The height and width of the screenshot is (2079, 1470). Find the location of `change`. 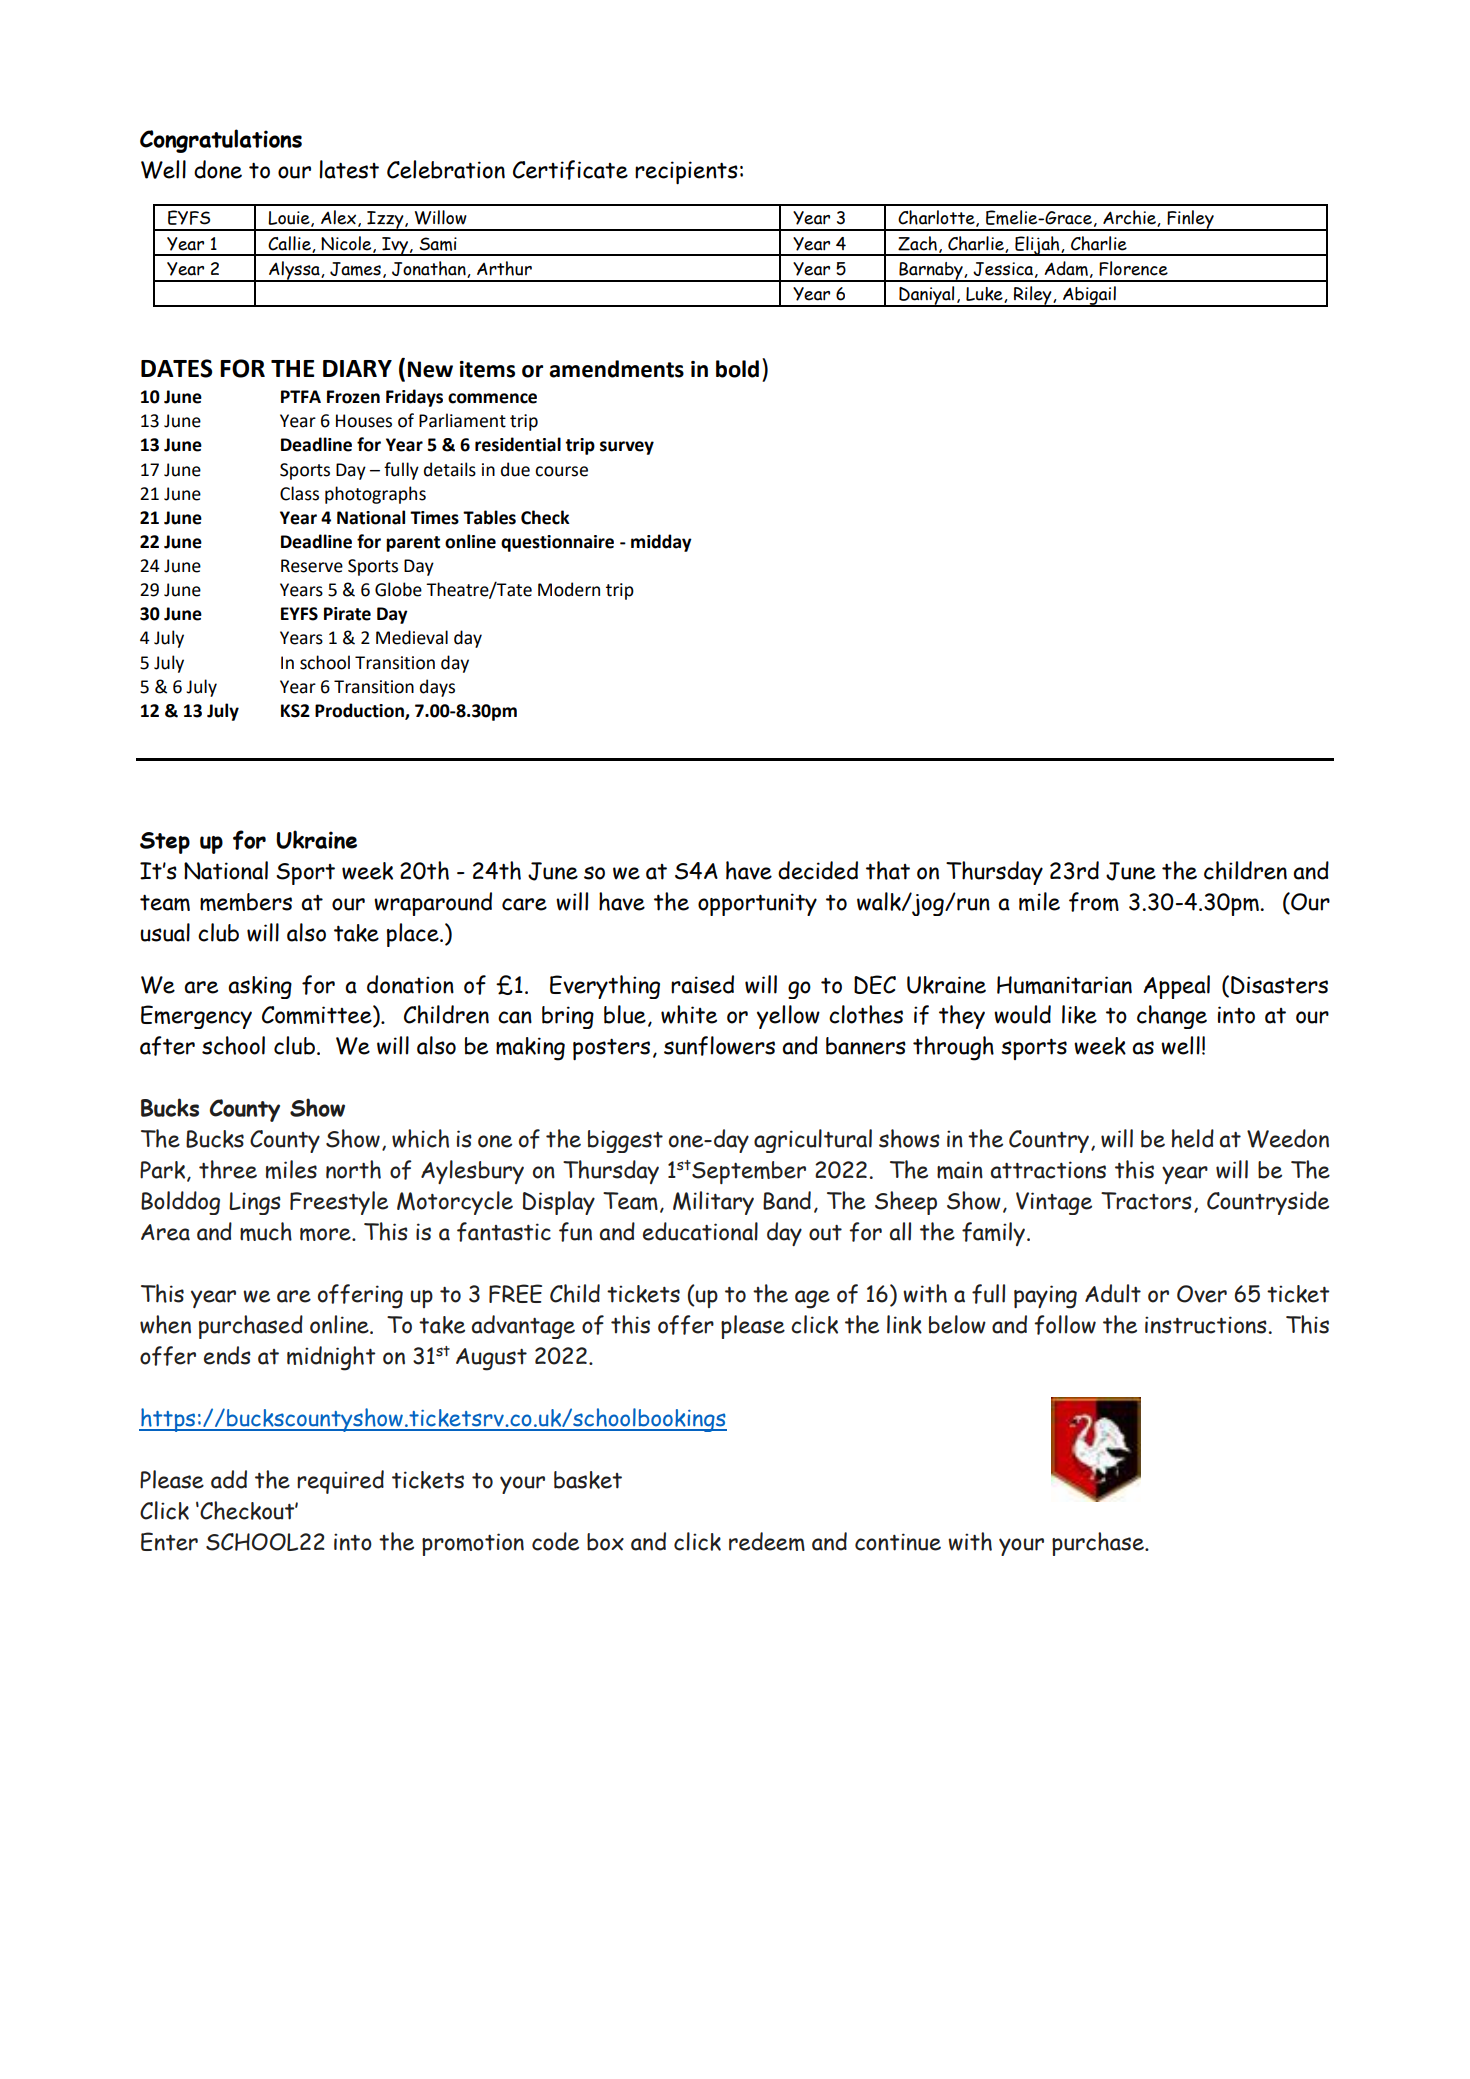

change is located at coordinates (1172, 1017).
